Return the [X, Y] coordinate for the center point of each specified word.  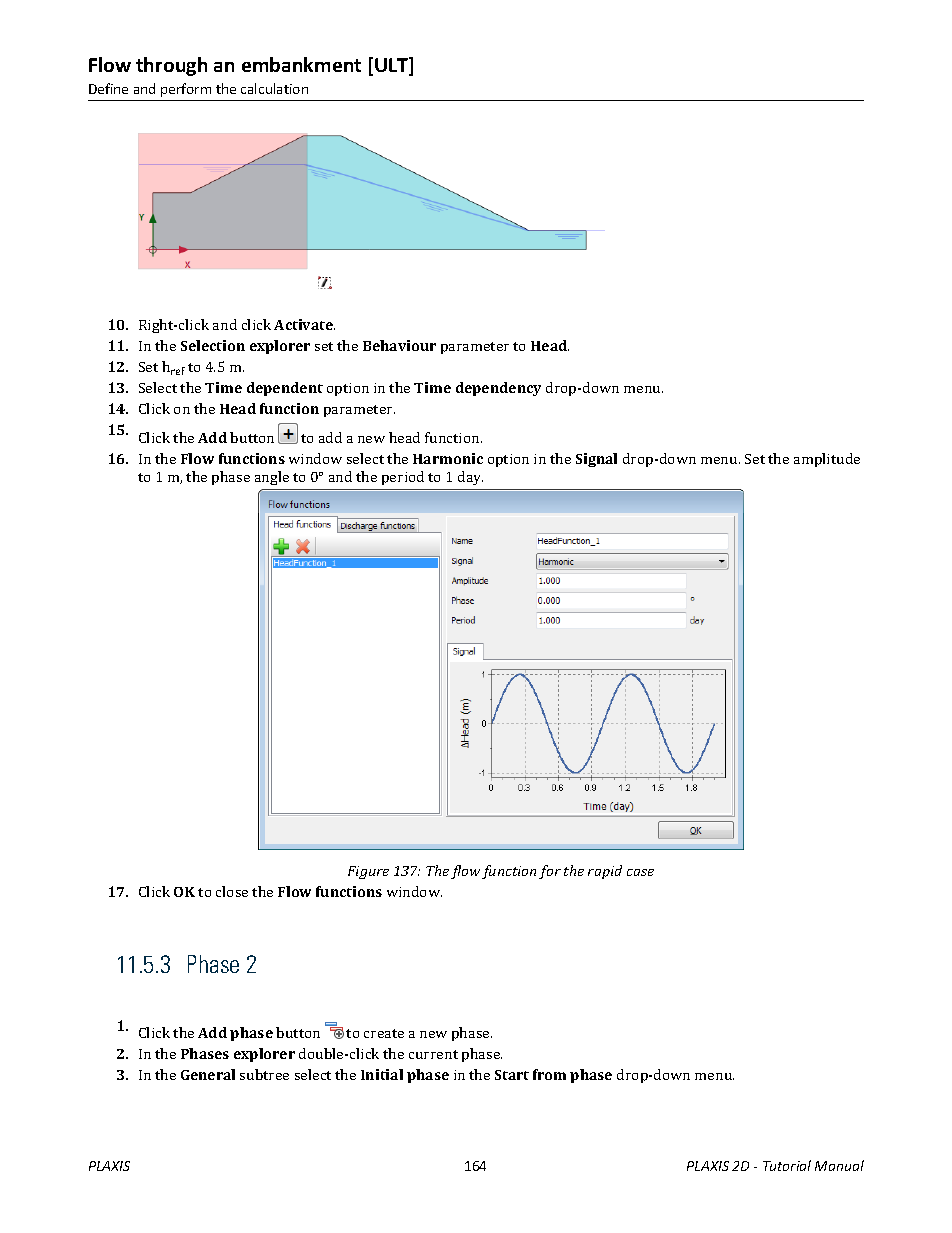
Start [512, 1075]
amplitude [827, 460]
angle [272, 478]
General [208, 1074]
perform [186, 90]
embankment [301, 64]
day [470, 478]
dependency [498, 389]
